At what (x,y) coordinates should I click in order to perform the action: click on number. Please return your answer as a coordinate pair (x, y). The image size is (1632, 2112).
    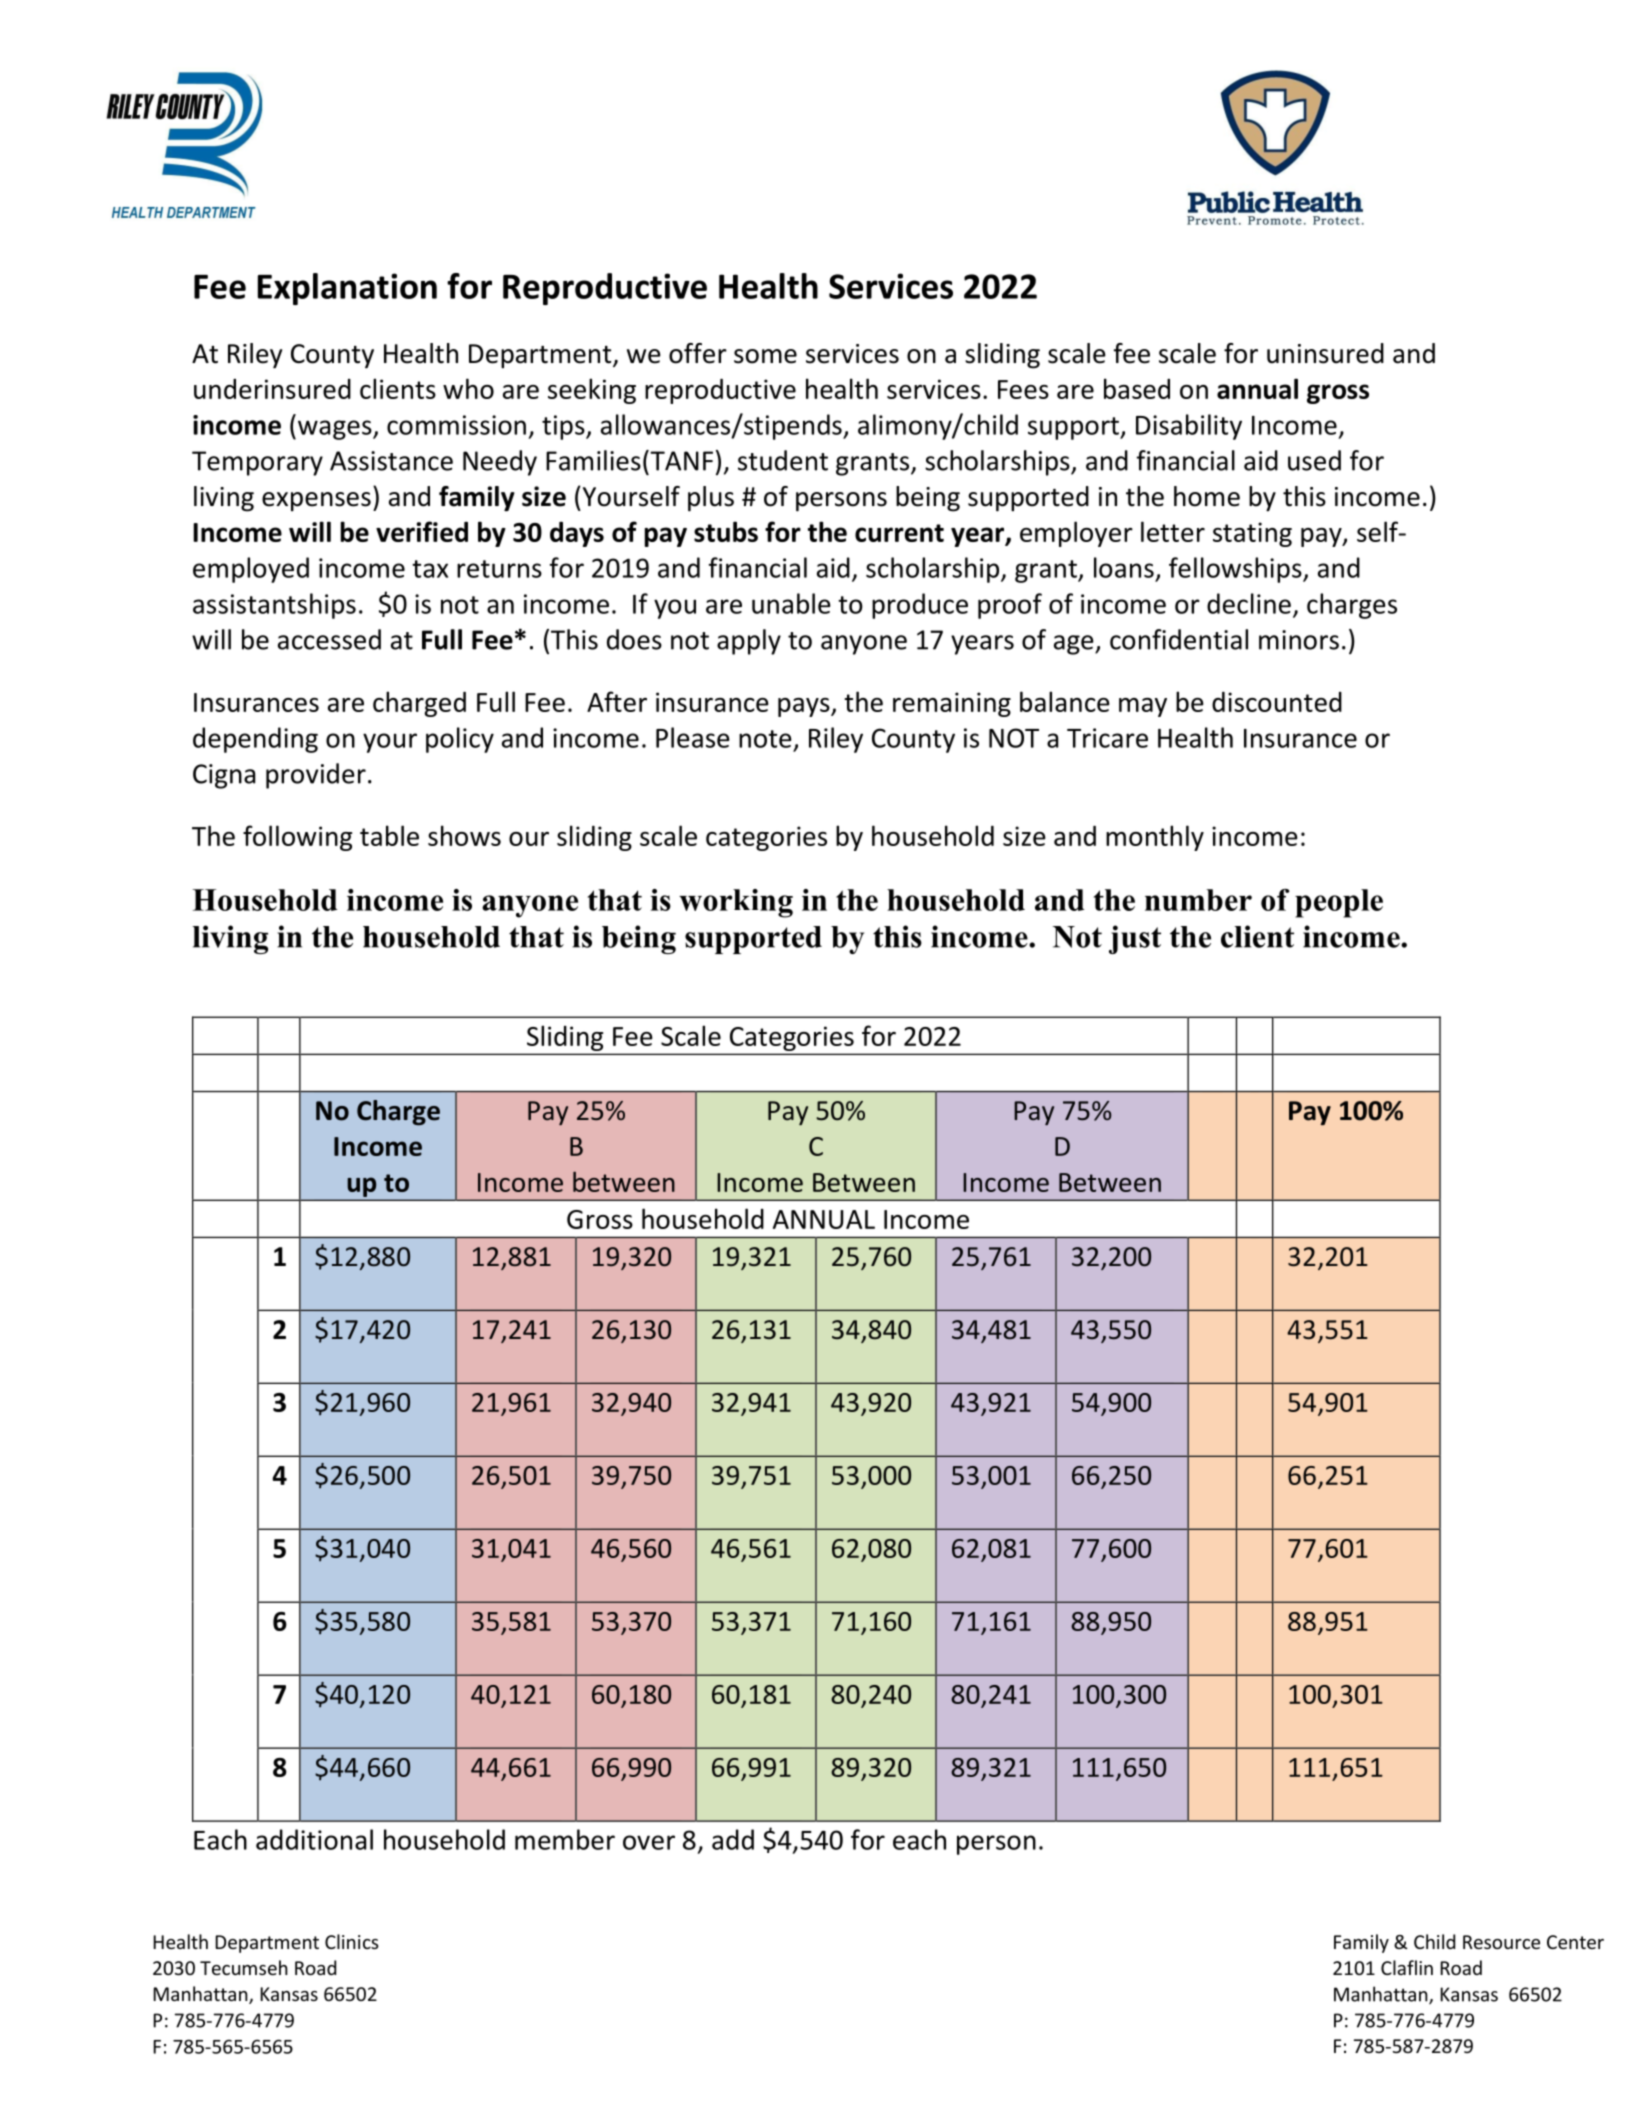
    Looking at the image, I should click on (1198, 900).
